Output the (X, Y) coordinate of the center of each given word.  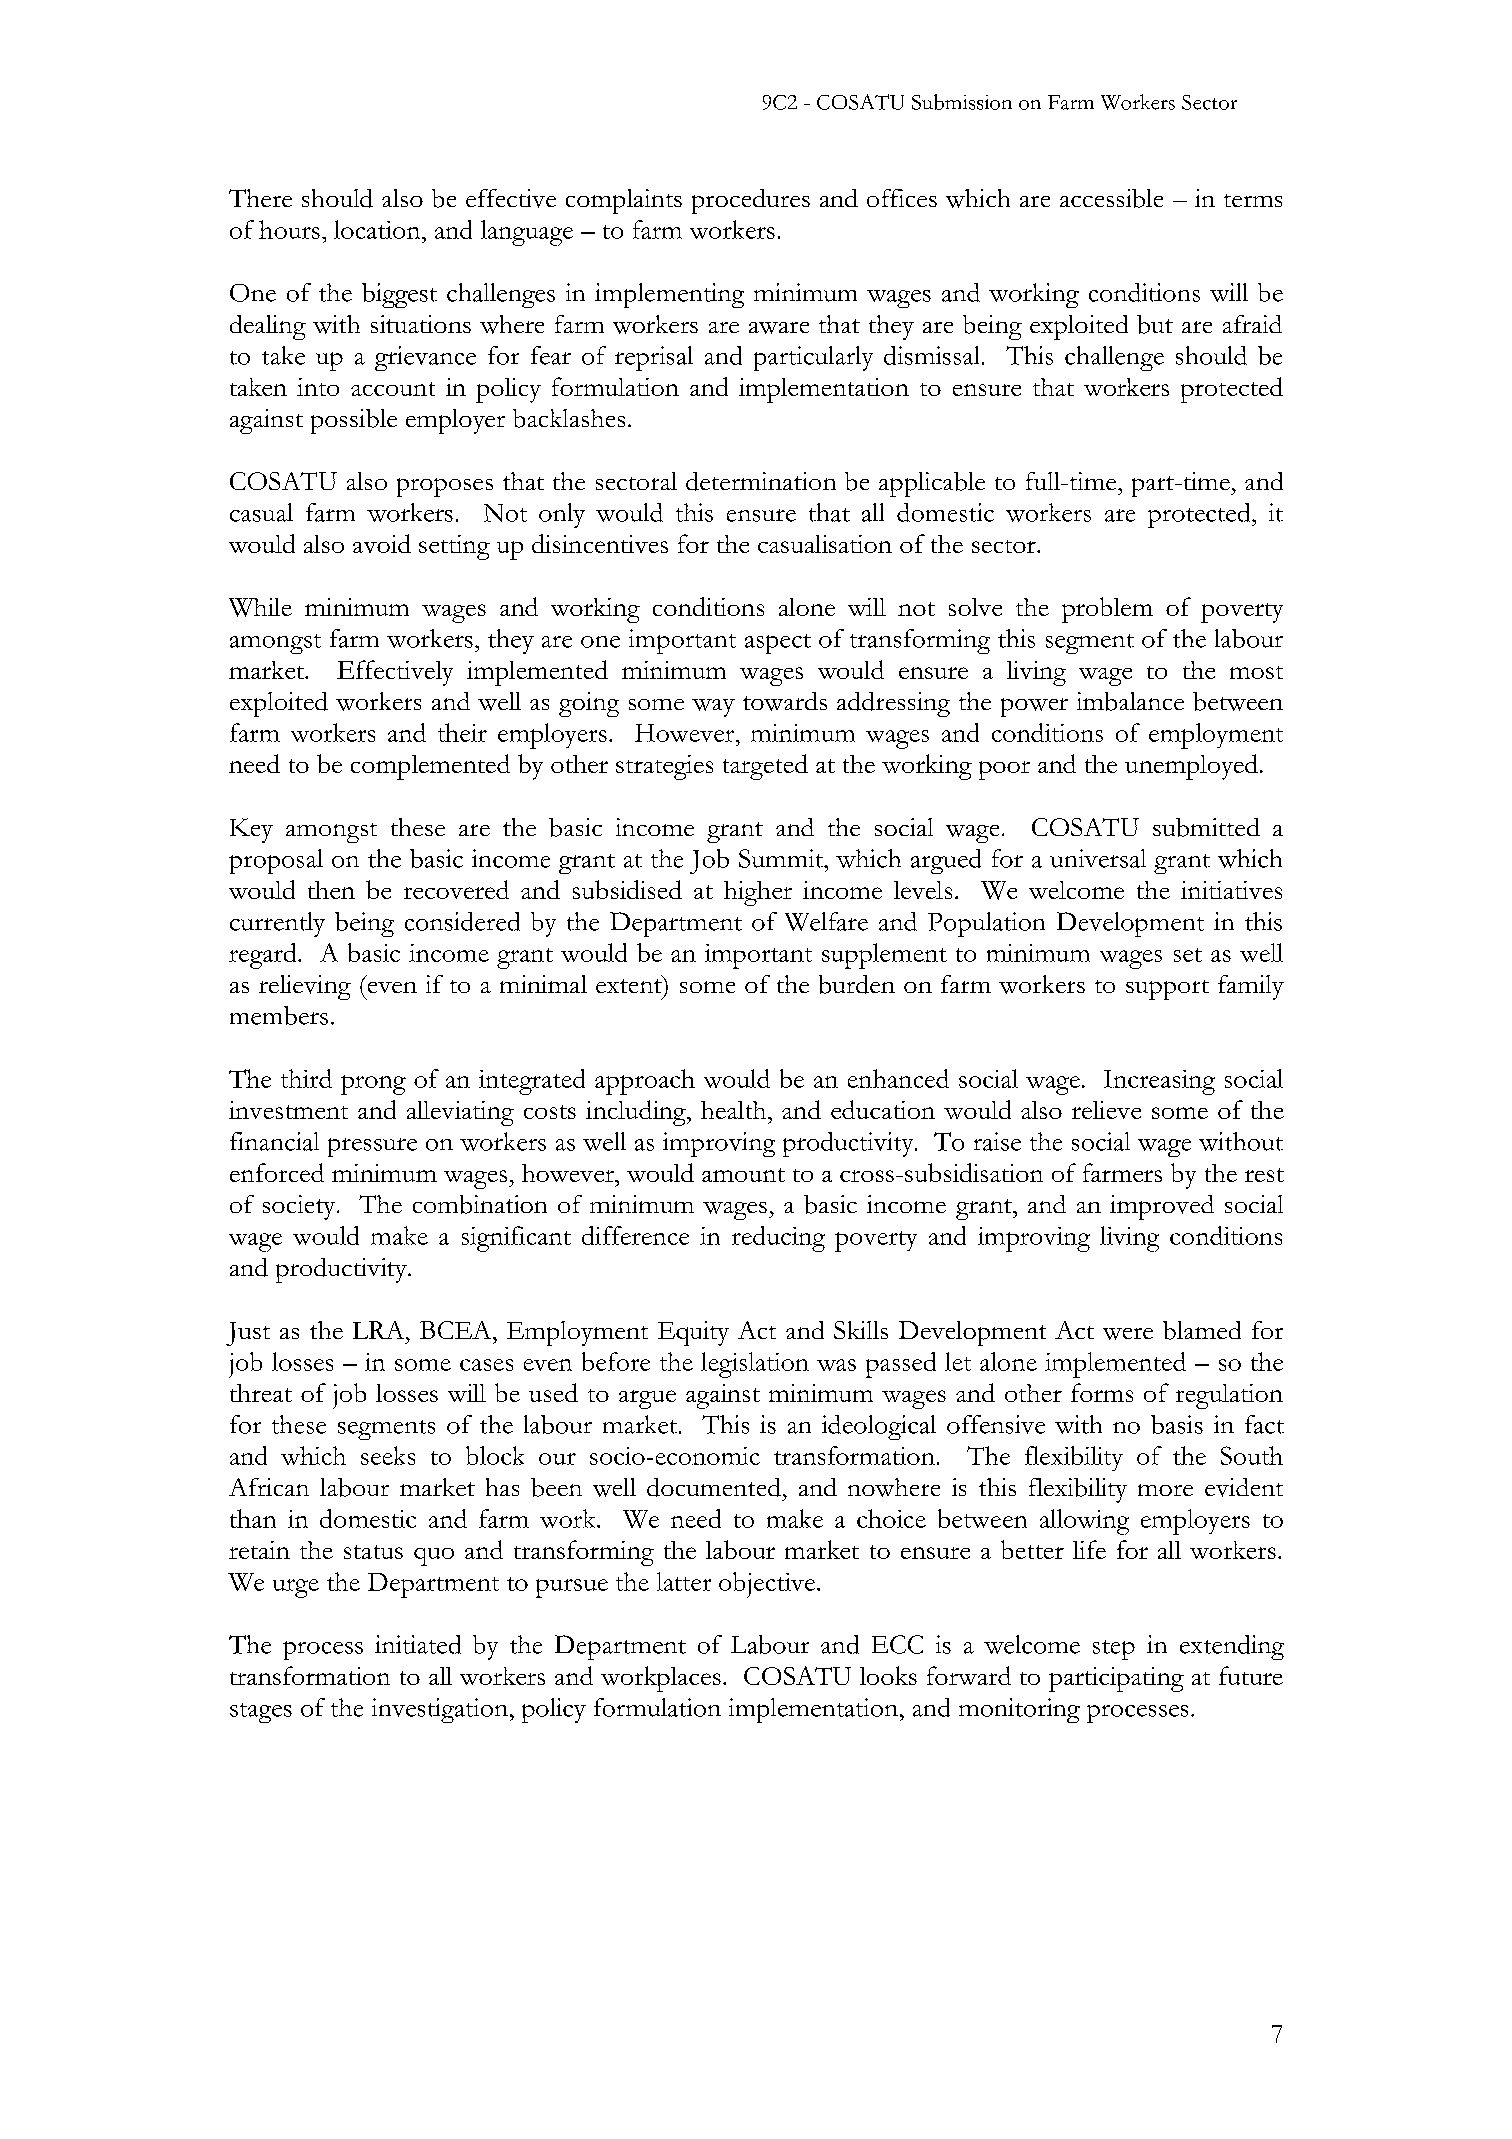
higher (758, 893)
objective (768, 1585)
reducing (778, 1239)
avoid (382, 543)
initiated (418, 1644)
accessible (1111, 198)
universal (1098, 858)
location (378, 229)
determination (761, 481)
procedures (751, 201)
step (1114, 1650)
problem (1107, 610)
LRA (380, 1330)
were (1128, 1334)
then (331, 890)
